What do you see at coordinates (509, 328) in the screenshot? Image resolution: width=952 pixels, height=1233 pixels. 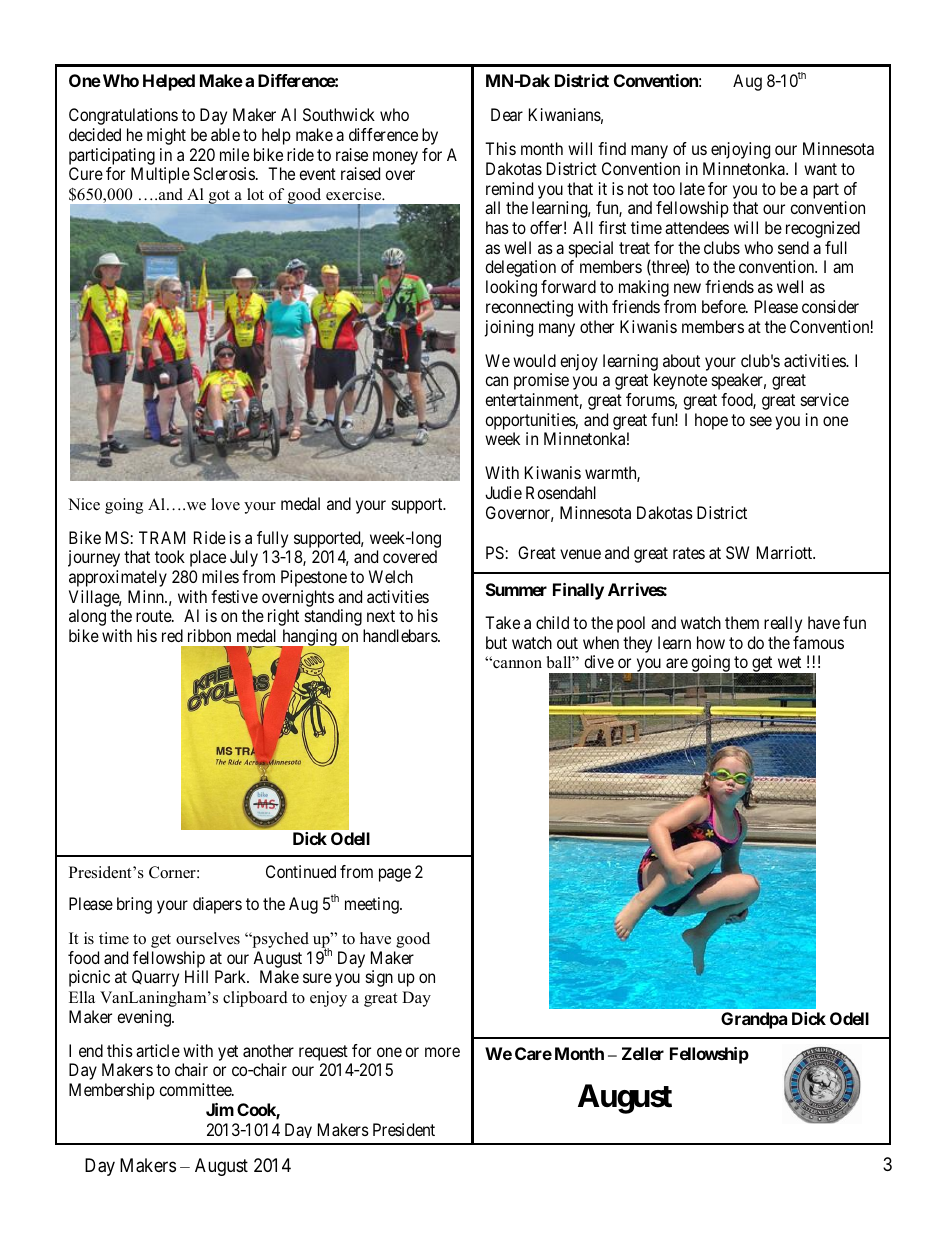 I see `joining` at bounding box center [509, 328].
